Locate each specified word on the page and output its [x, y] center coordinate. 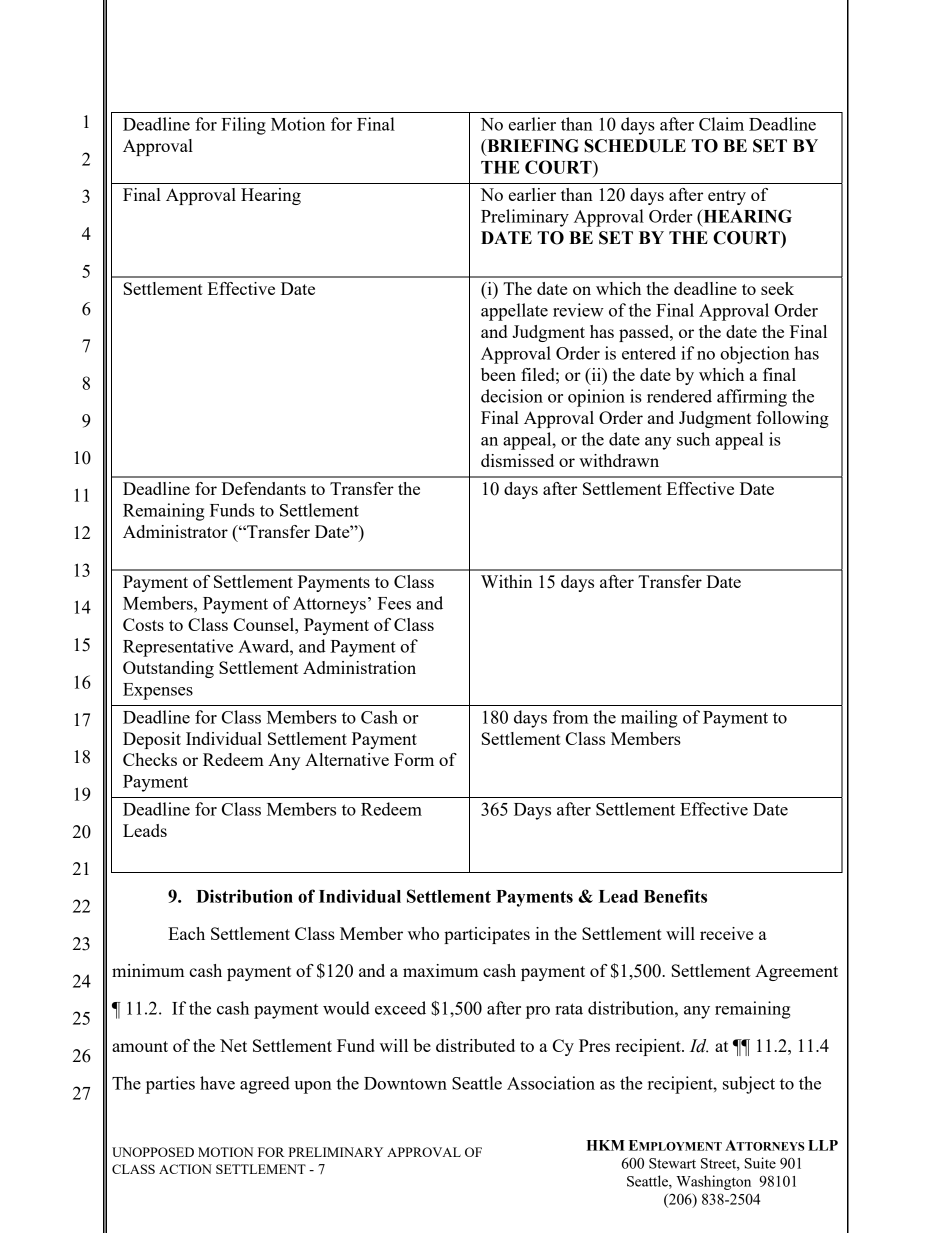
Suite [760, 1163]
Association [551, 1083]
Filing [243, 126]
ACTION [185, 1169]
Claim [721, 124]
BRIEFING [532, 146]
